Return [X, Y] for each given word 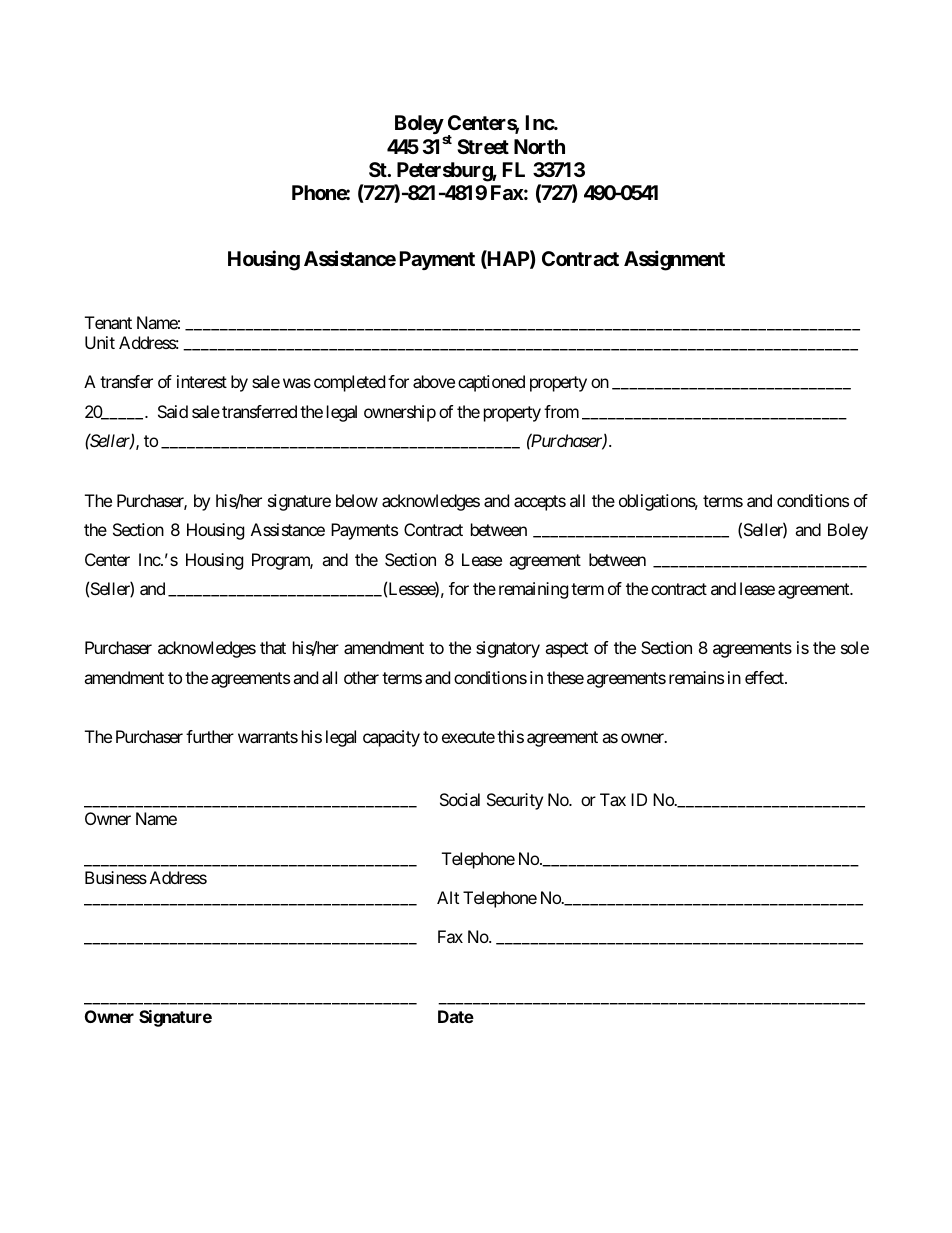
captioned [491, 383]
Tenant [108, 322]
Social [460, 799]
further [210, 736]
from [561, 411]
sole [855, 647]
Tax [613, 799]
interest [202, 381]
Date [456, 1016]
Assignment [674, 261]
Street [483, 146]
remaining [533, 590]
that [273, 647]
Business [116, 877]
